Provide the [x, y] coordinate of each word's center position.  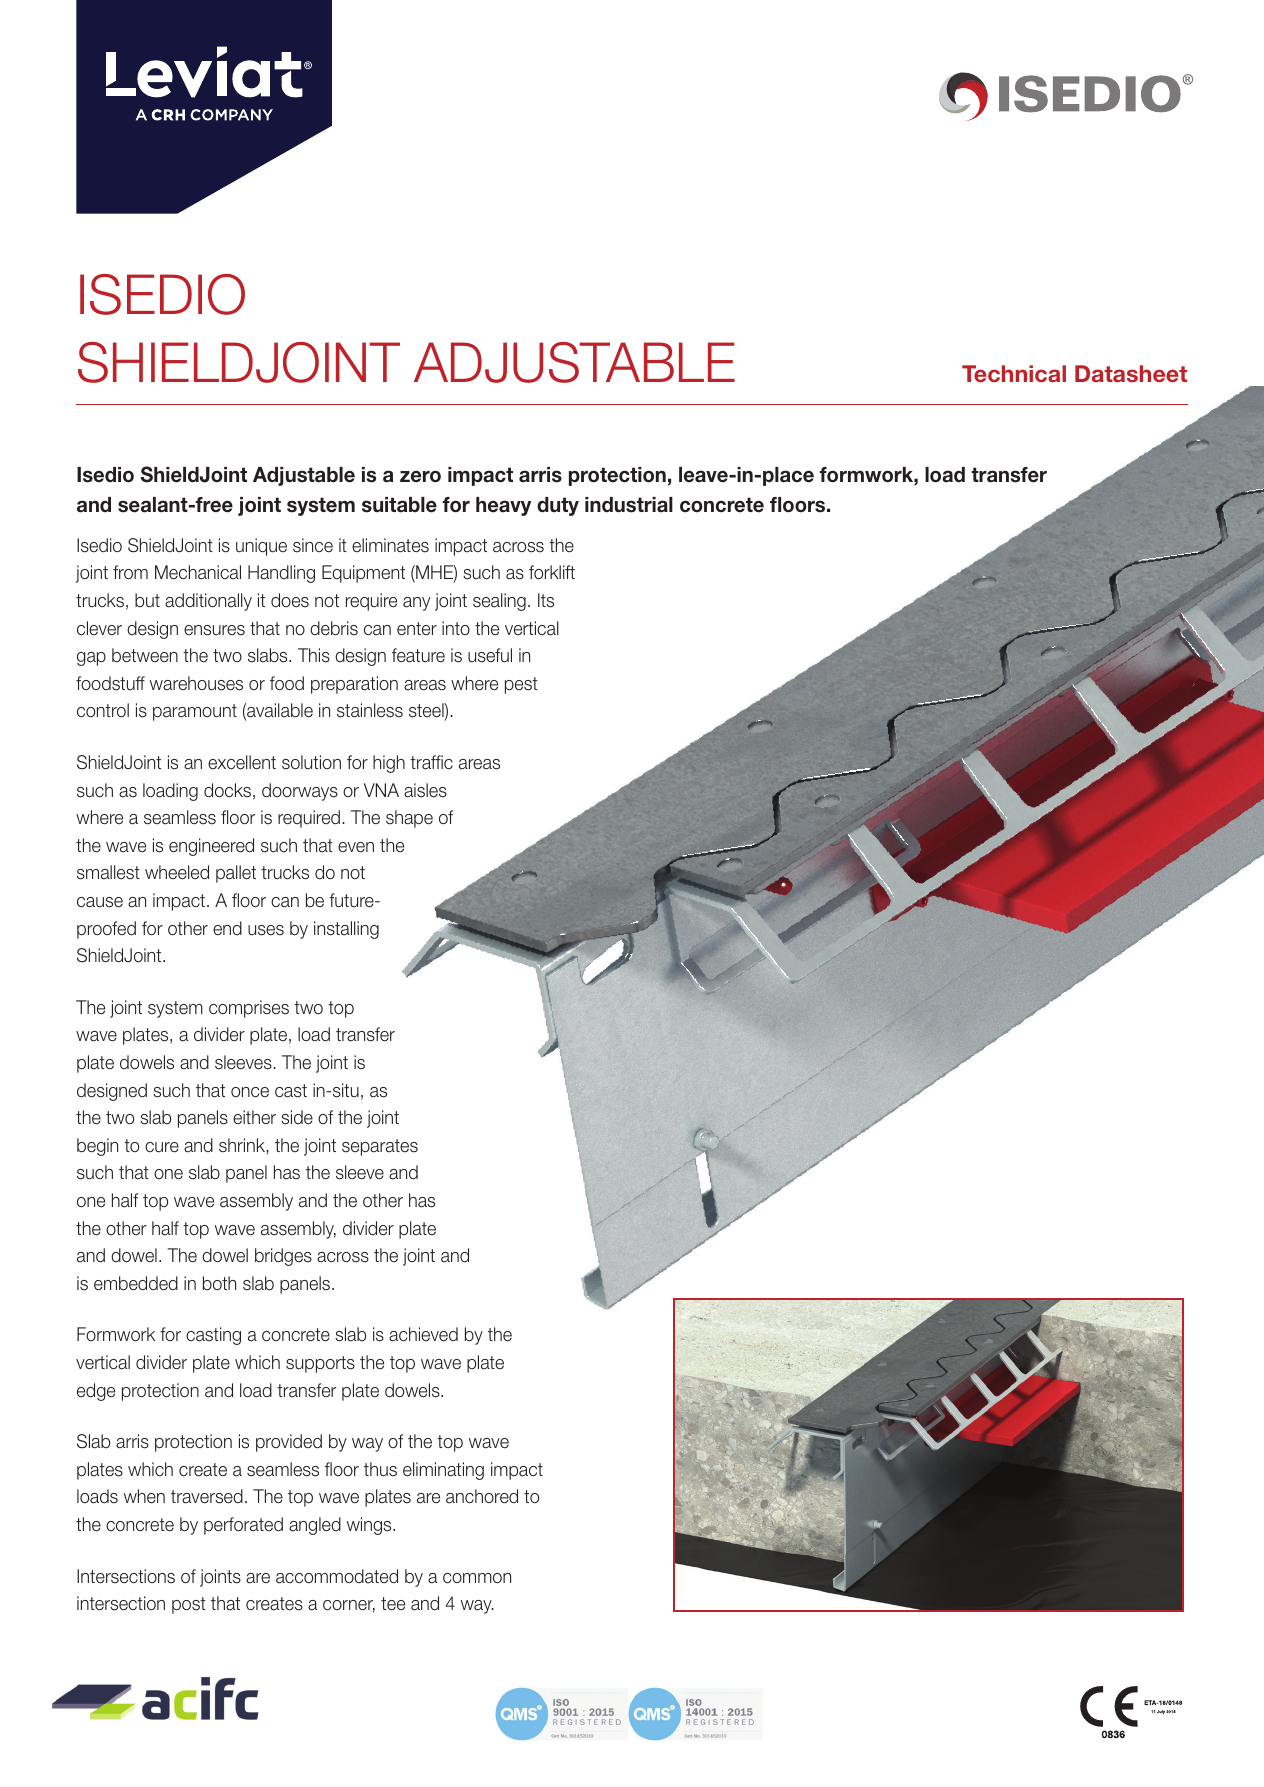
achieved [423, 1334]
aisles [425, 790]
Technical [1014, 374]
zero [420, 476]
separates [380, 1147]
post [189, 1605]
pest [521, 685]
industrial [629, 505]
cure [162, 1147]
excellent [242, 762]
